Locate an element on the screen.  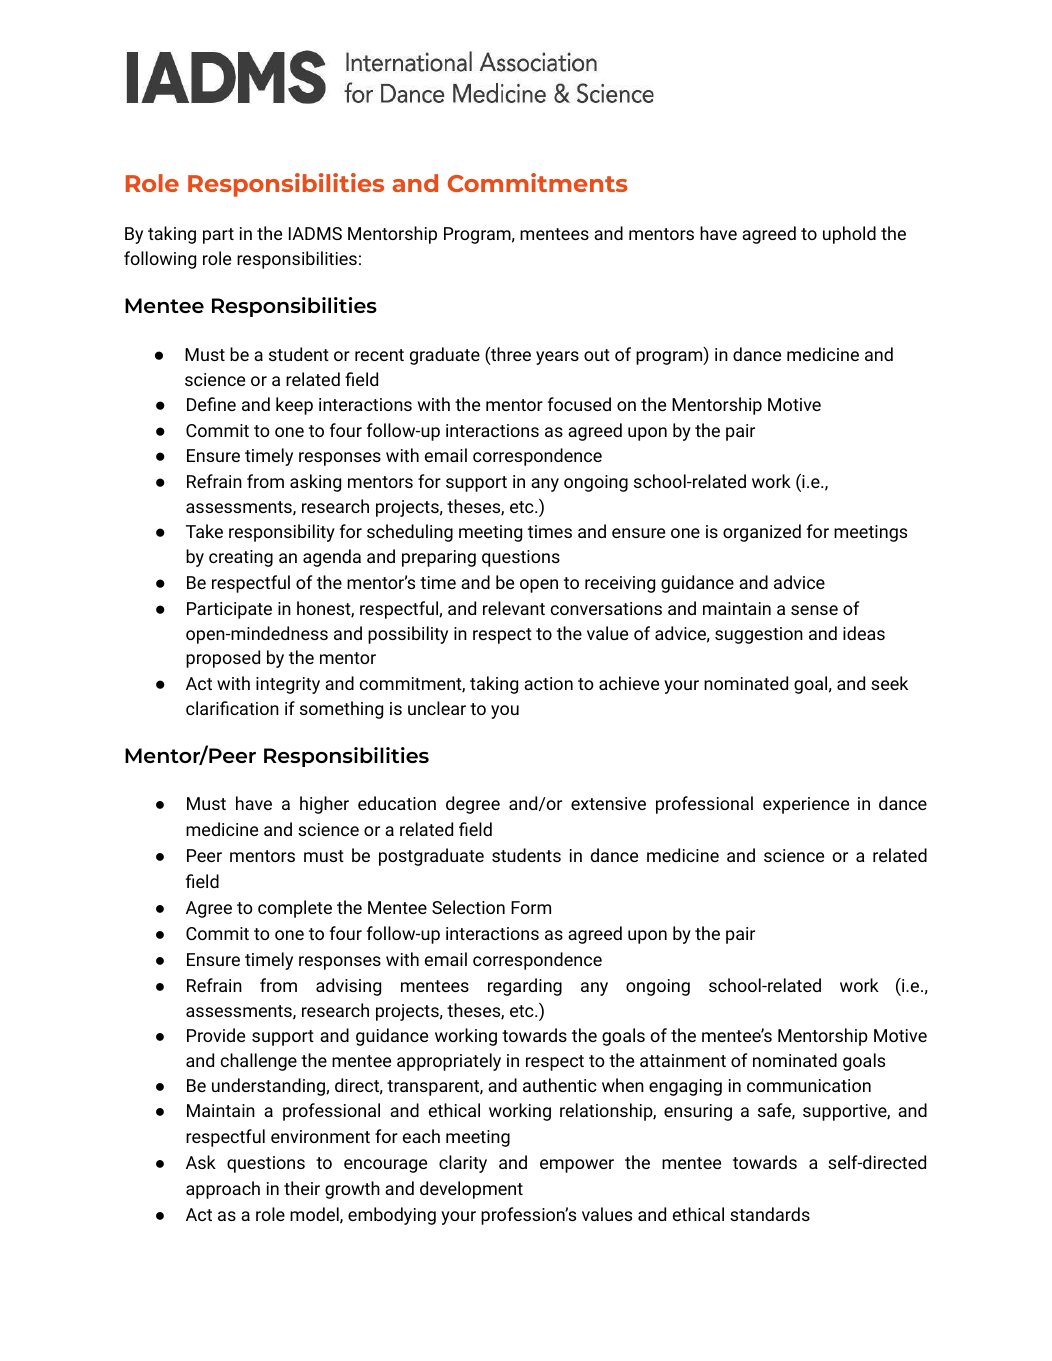
asking is located at coordinates (315, 483).
